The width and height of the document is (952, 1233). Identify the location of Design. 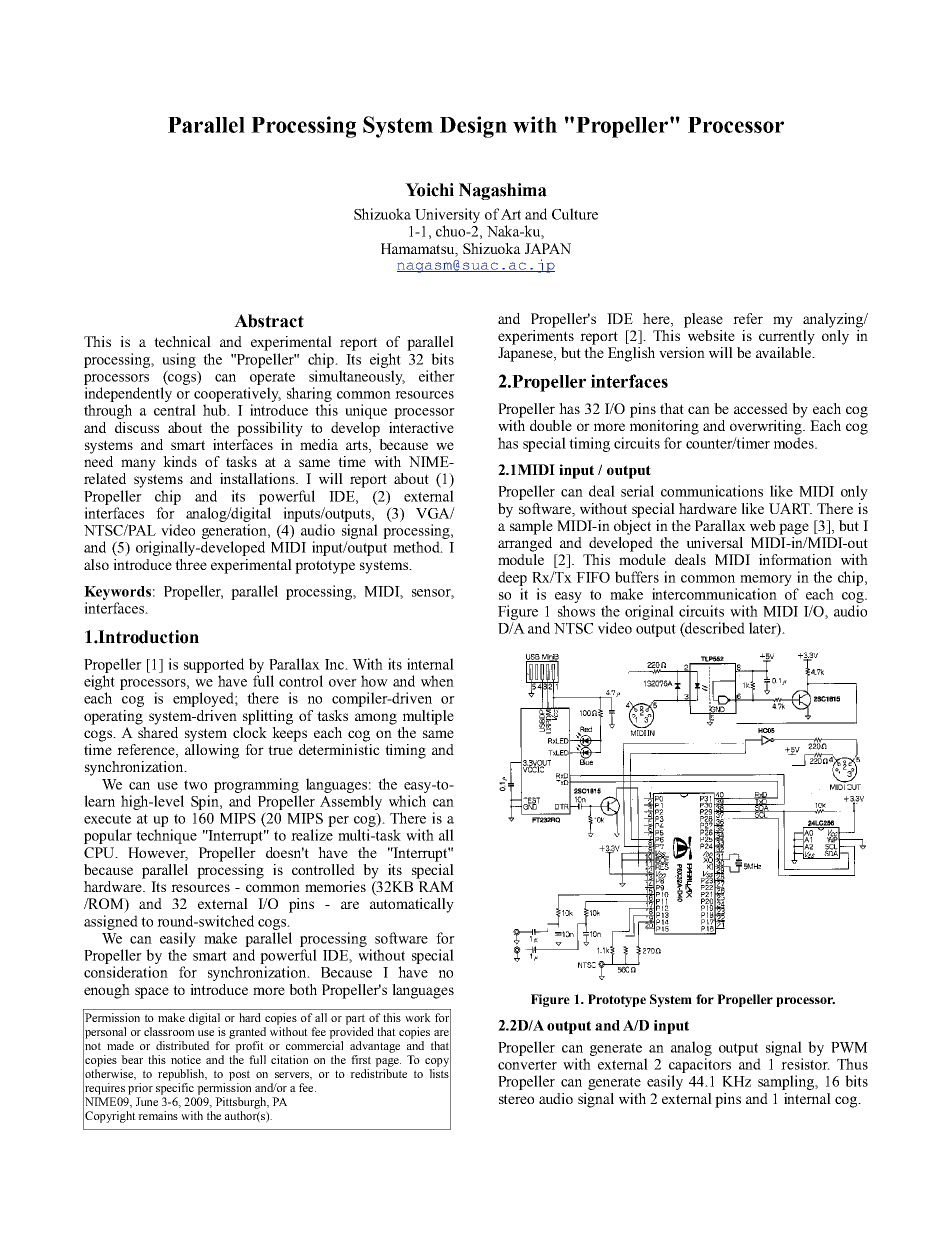
(473, 127).
